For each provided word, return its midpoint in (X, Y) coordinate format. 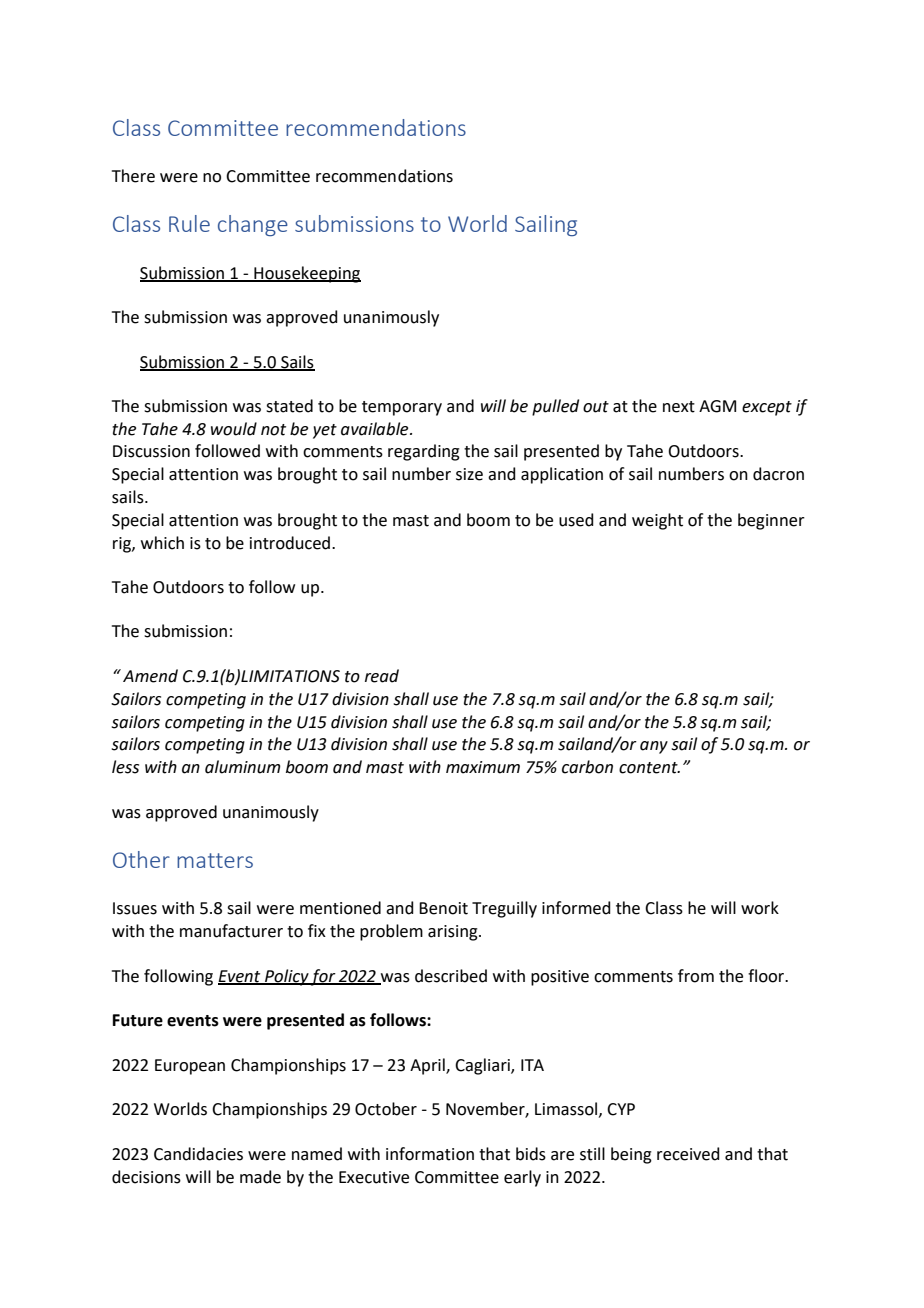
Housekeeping (306, 274)
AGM (717, 406)
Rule (189, 223)
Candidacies (198, 1154)
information (430, 1154)
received (688, 1154)
